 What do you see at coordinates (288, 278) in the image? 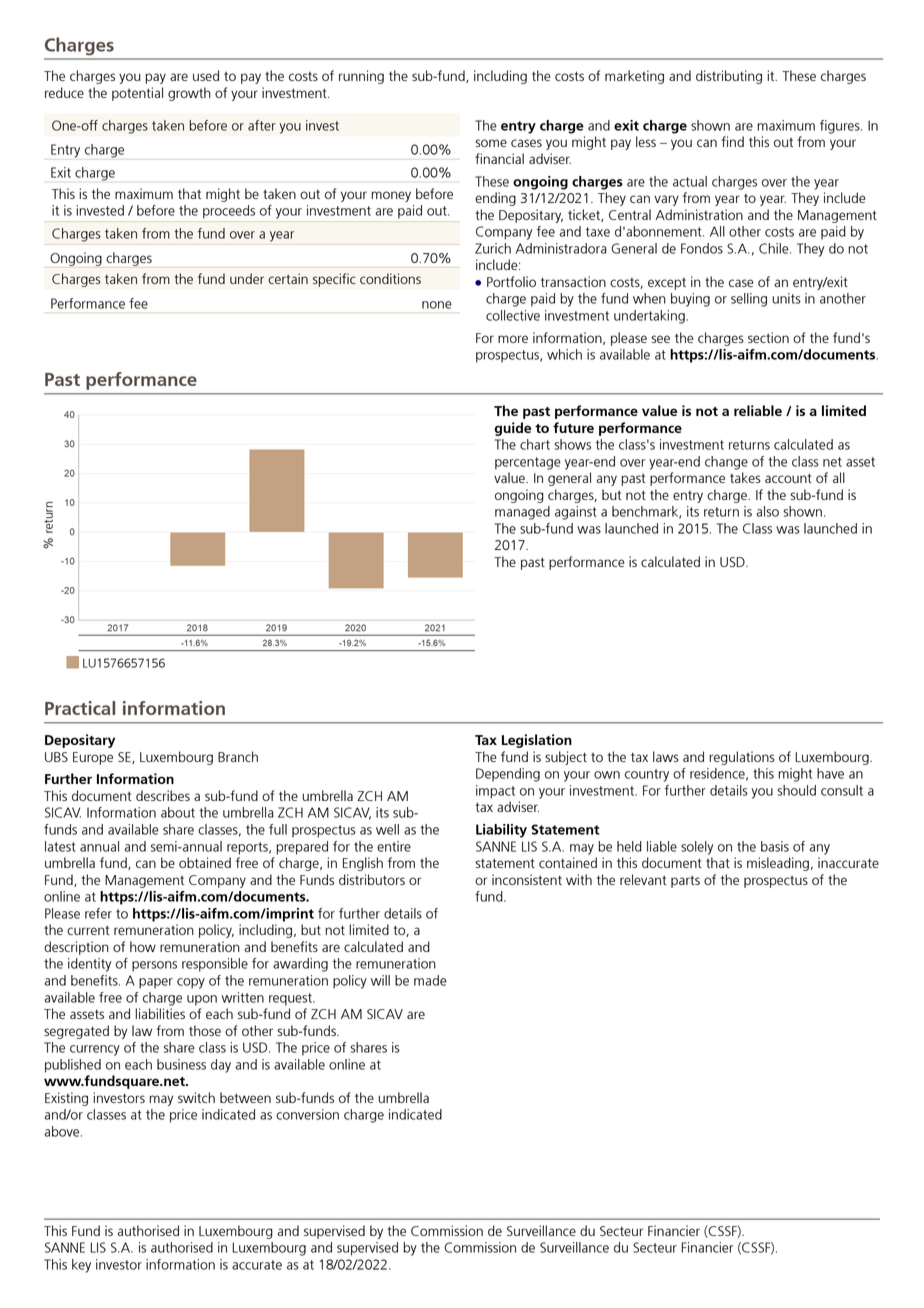
I see `certain` at bounding box center [288, 278].
